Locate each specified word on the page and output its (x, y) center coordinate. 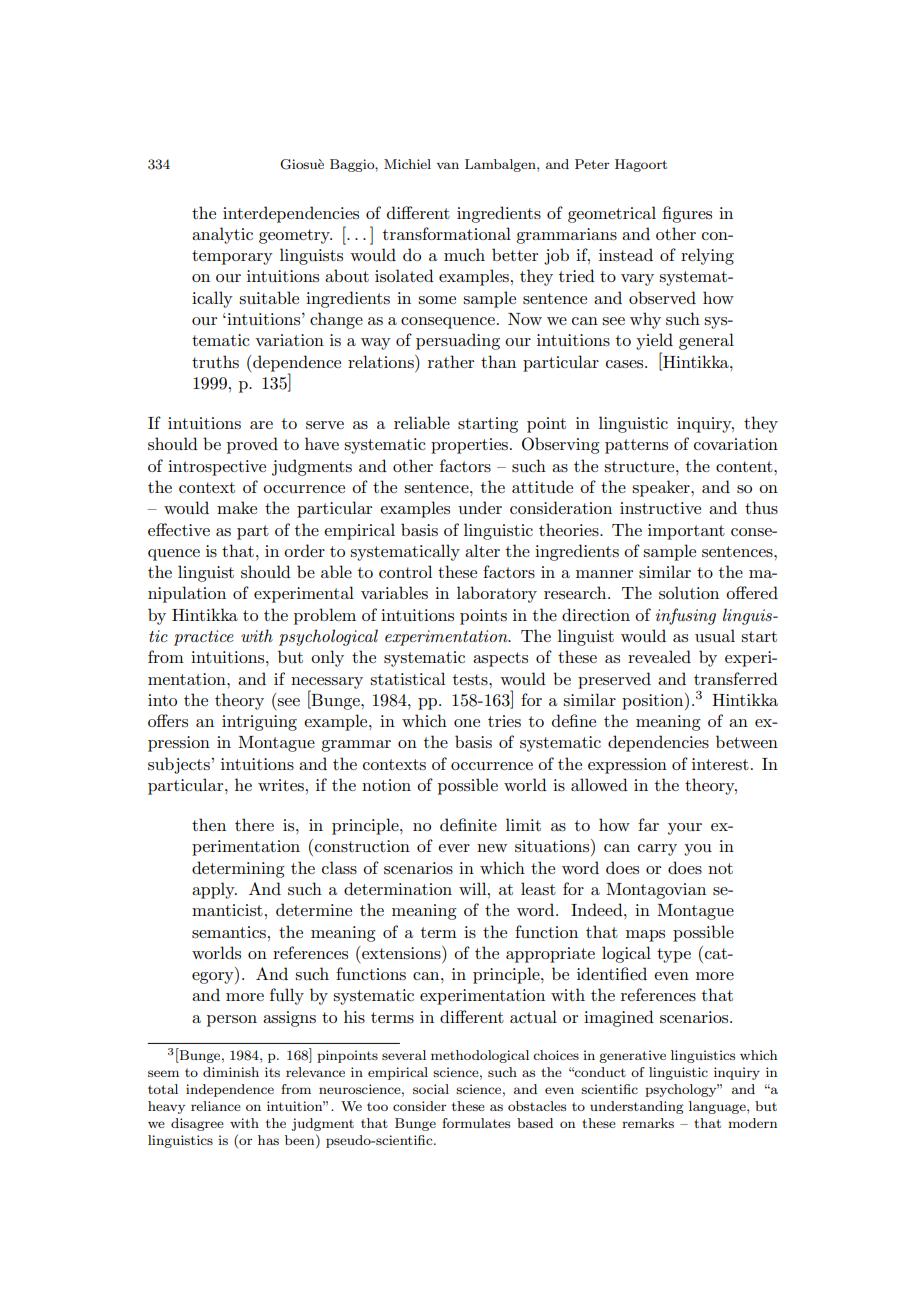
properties (469, 446)
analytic (222, 235)
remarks (648, 1123)
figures (687, 214)
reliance (216, 1106)
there (254, 824)
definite (468, 824)
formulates (476, 1123)
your (685, 829)
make (237, 507)
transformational (447, 233)
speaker (662, 488)
